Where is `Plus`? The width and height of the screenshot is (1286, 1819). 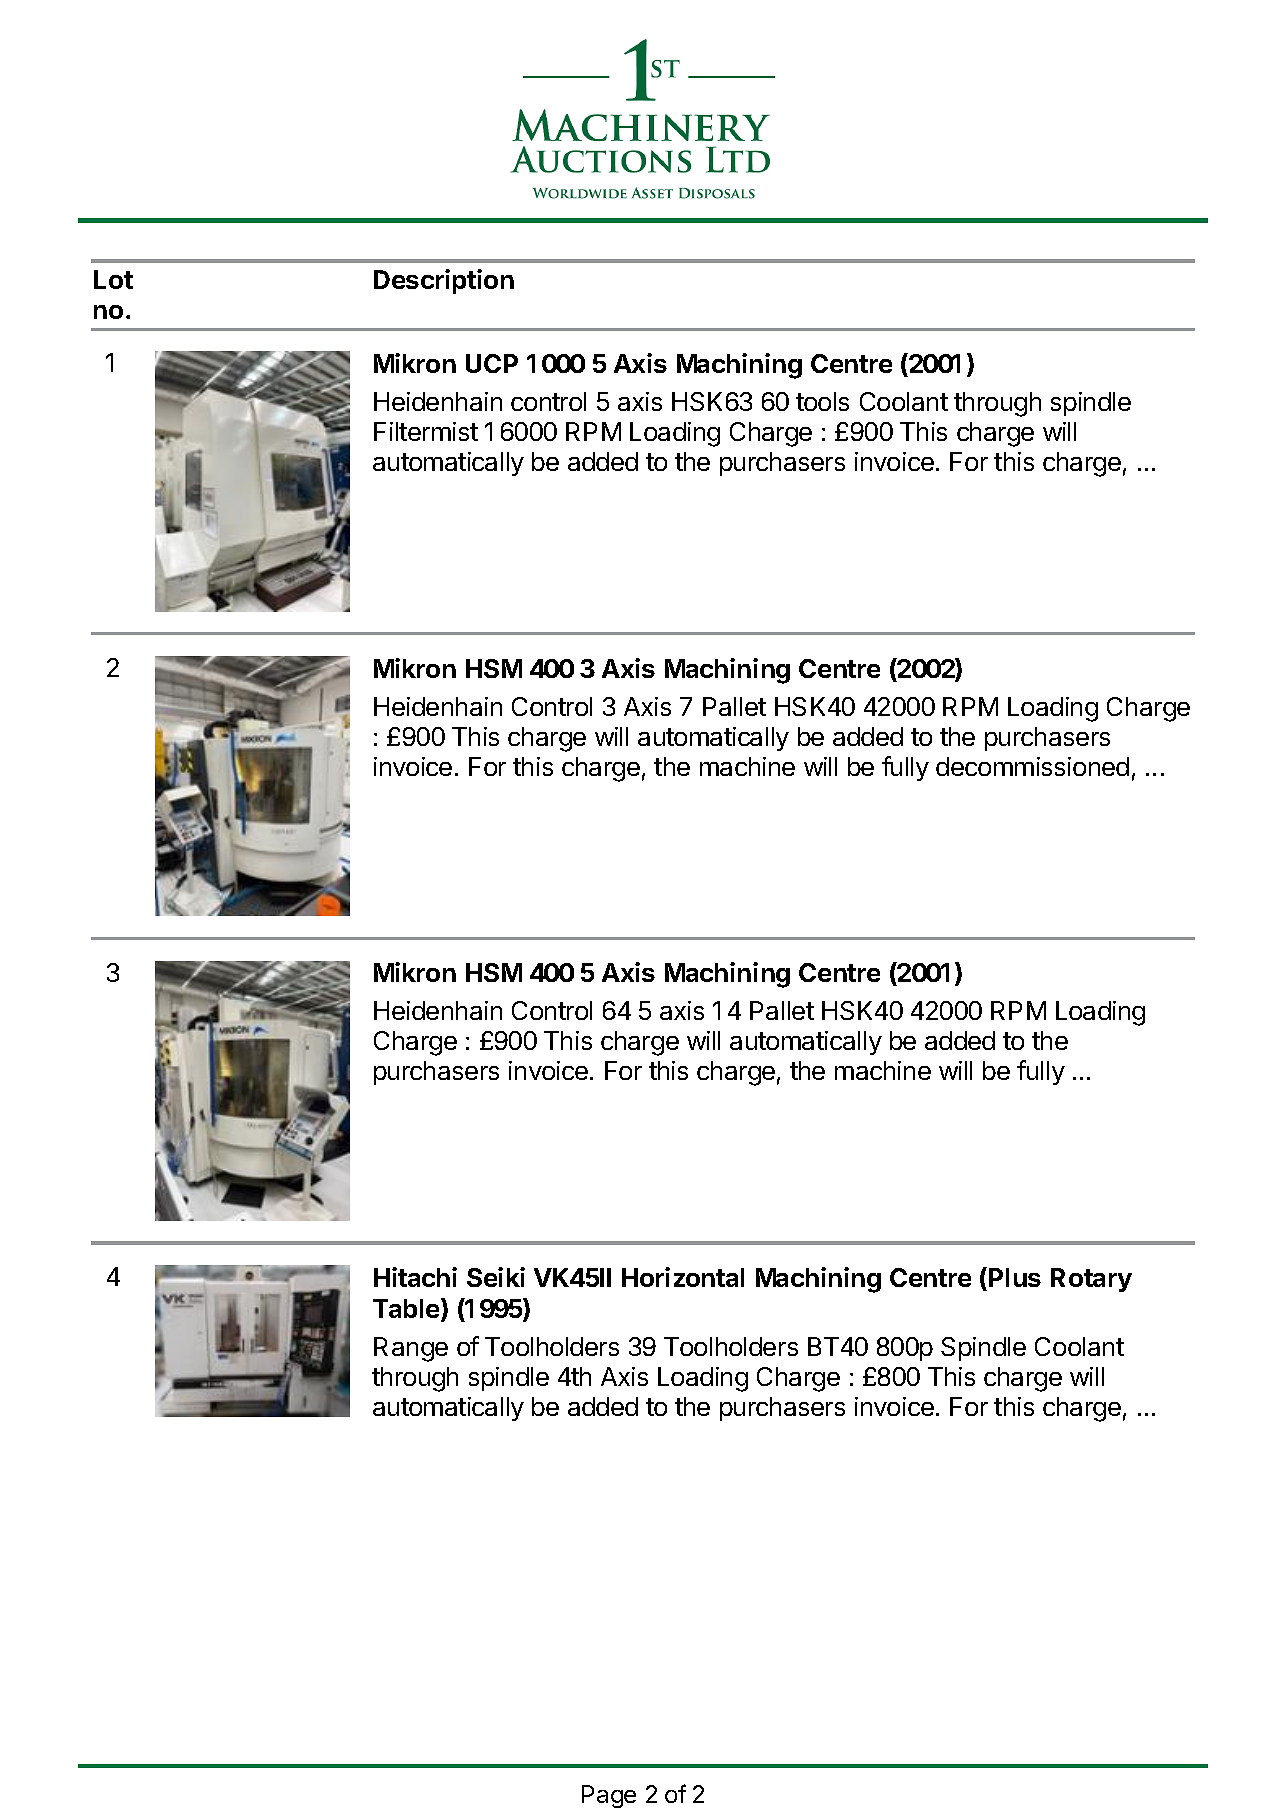 Plus is located at coordinates (1015, 1277).
